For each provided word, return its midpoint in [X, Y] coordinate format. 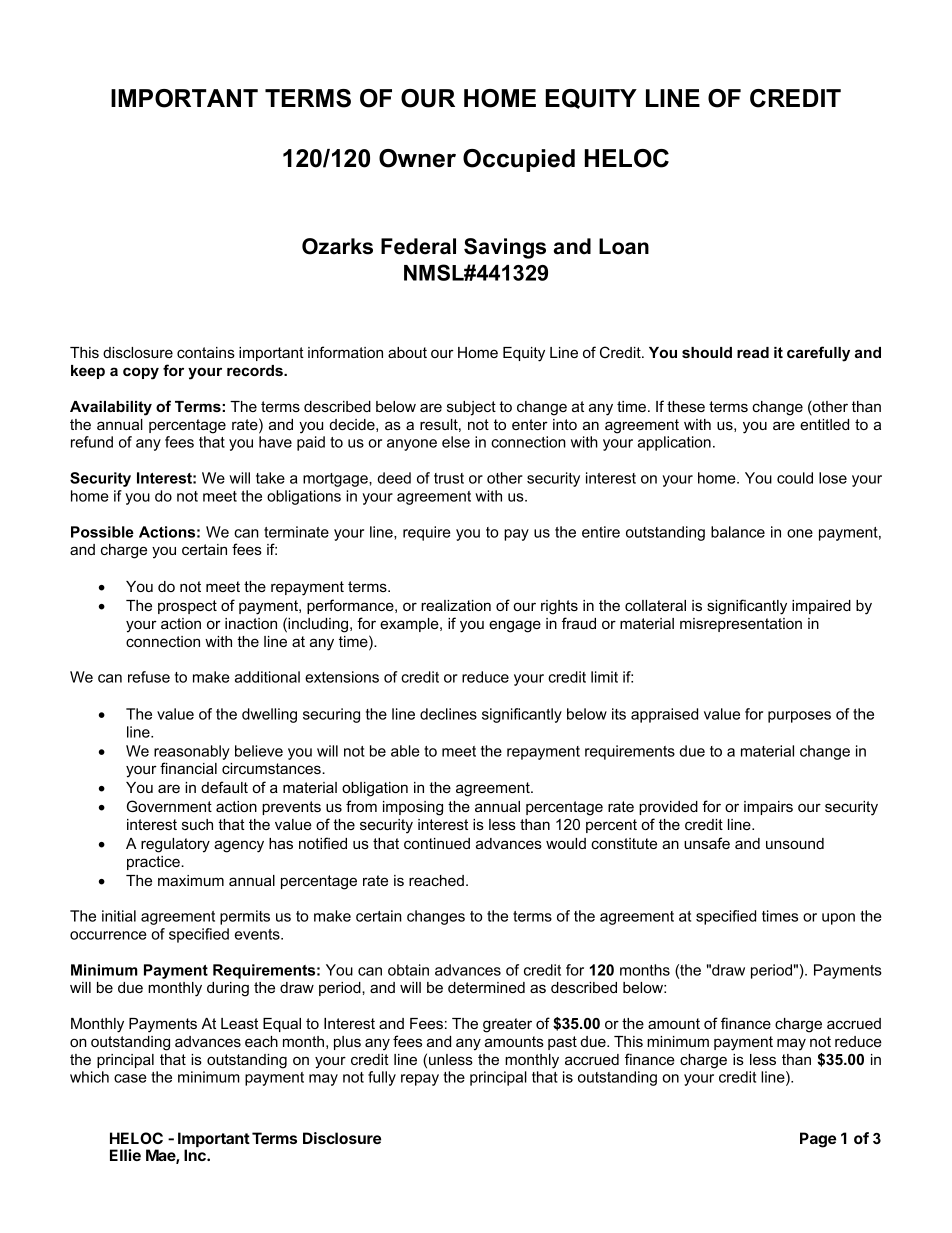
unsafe [707, 843]
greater [507, 1025]
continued [437, 843]
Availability [111, 408]
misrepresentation [741, 625]
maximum [191, 880]
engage [515, 626]
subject [471, 408]
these [686, 406]
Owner [417, 158]
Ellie [125, 1155]
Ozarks [337, 246]
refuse [149, 677]
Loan [624, 246]
